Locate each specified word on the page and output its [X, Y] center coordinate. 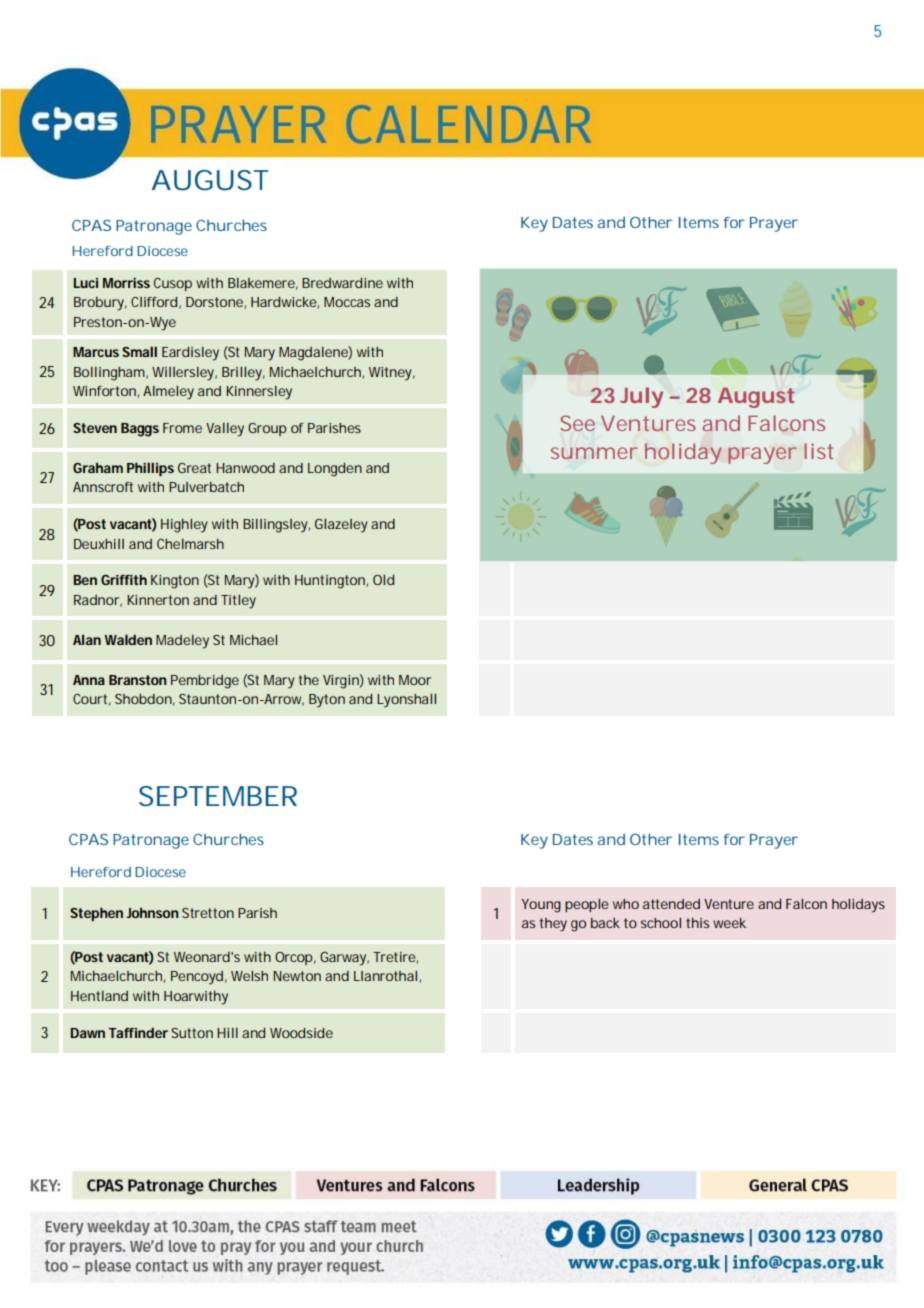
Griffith [124, 580]
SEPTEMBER [218, 796]
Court [92, 700]
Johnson [152, 913]
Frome [182, 428]
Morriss [126, 283]
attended [671, 904]
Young [541, 906]
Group [267, 429]
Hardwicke [285, 303]
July [641, 397]
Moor [415, 680]
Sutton [192, 1033]
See [577, 423]
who [626, 904]
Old [383, 580]
